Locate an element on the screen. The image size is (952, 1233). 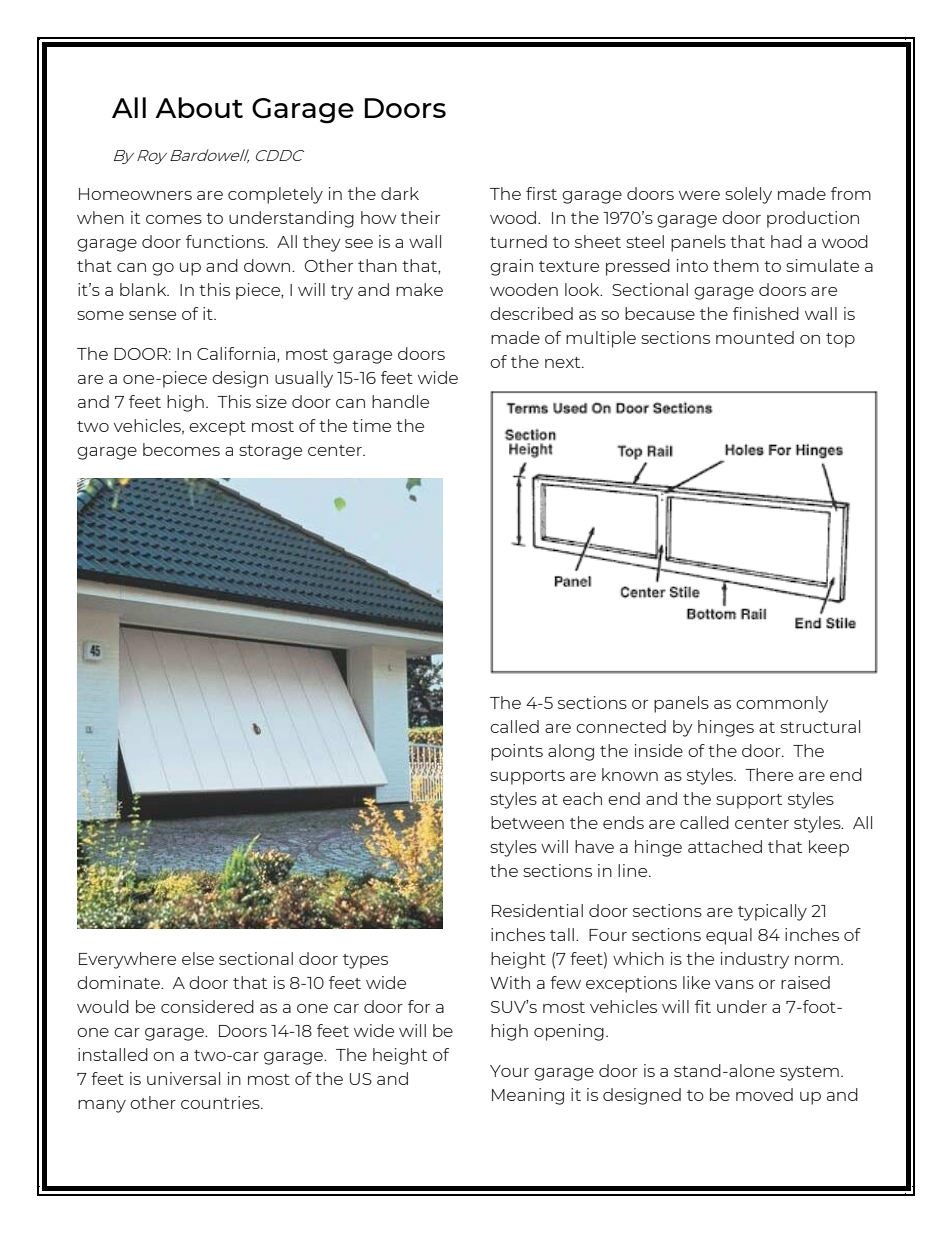
About is located at coordinates (199, 107).
